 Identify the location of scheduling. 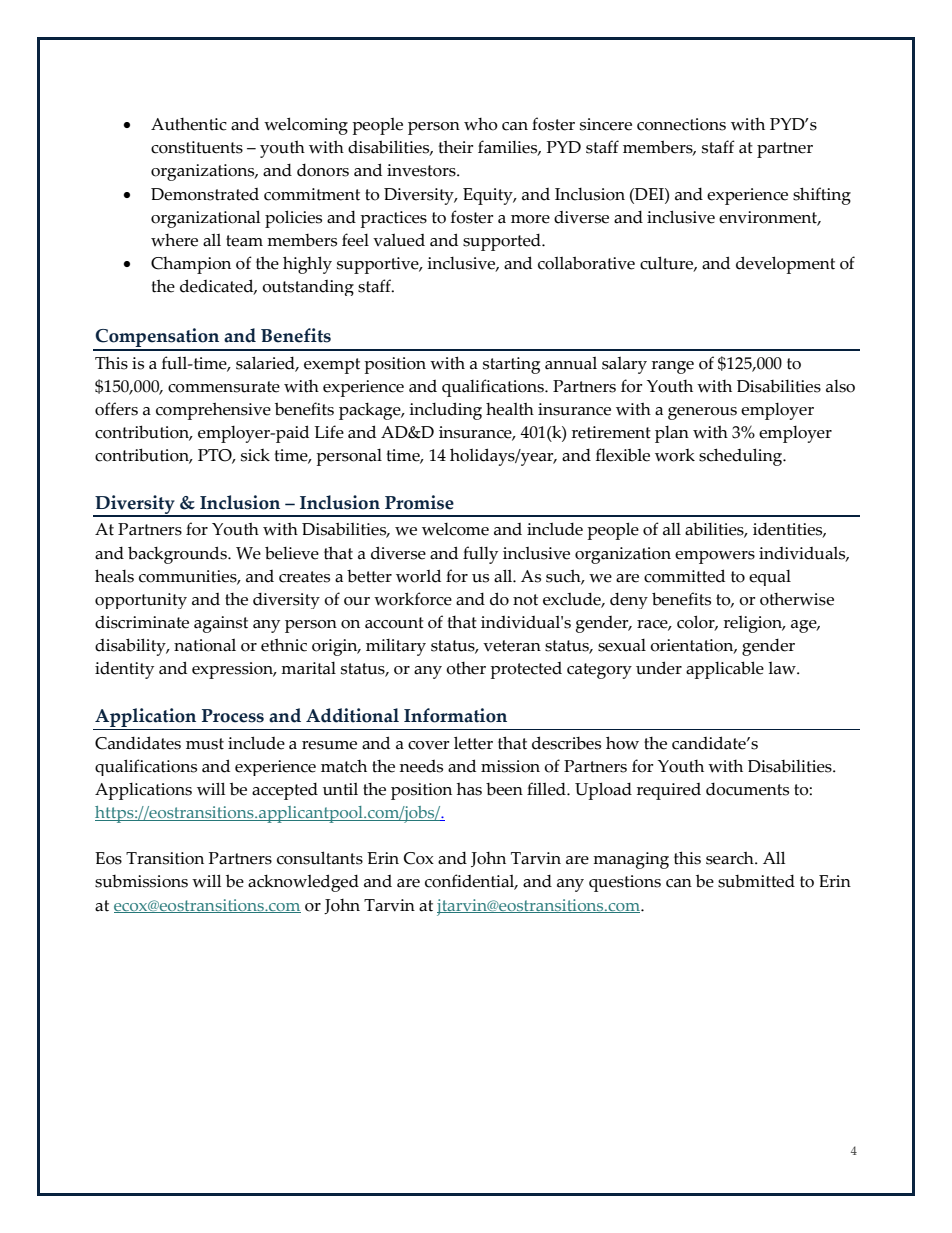
(742, 457).
